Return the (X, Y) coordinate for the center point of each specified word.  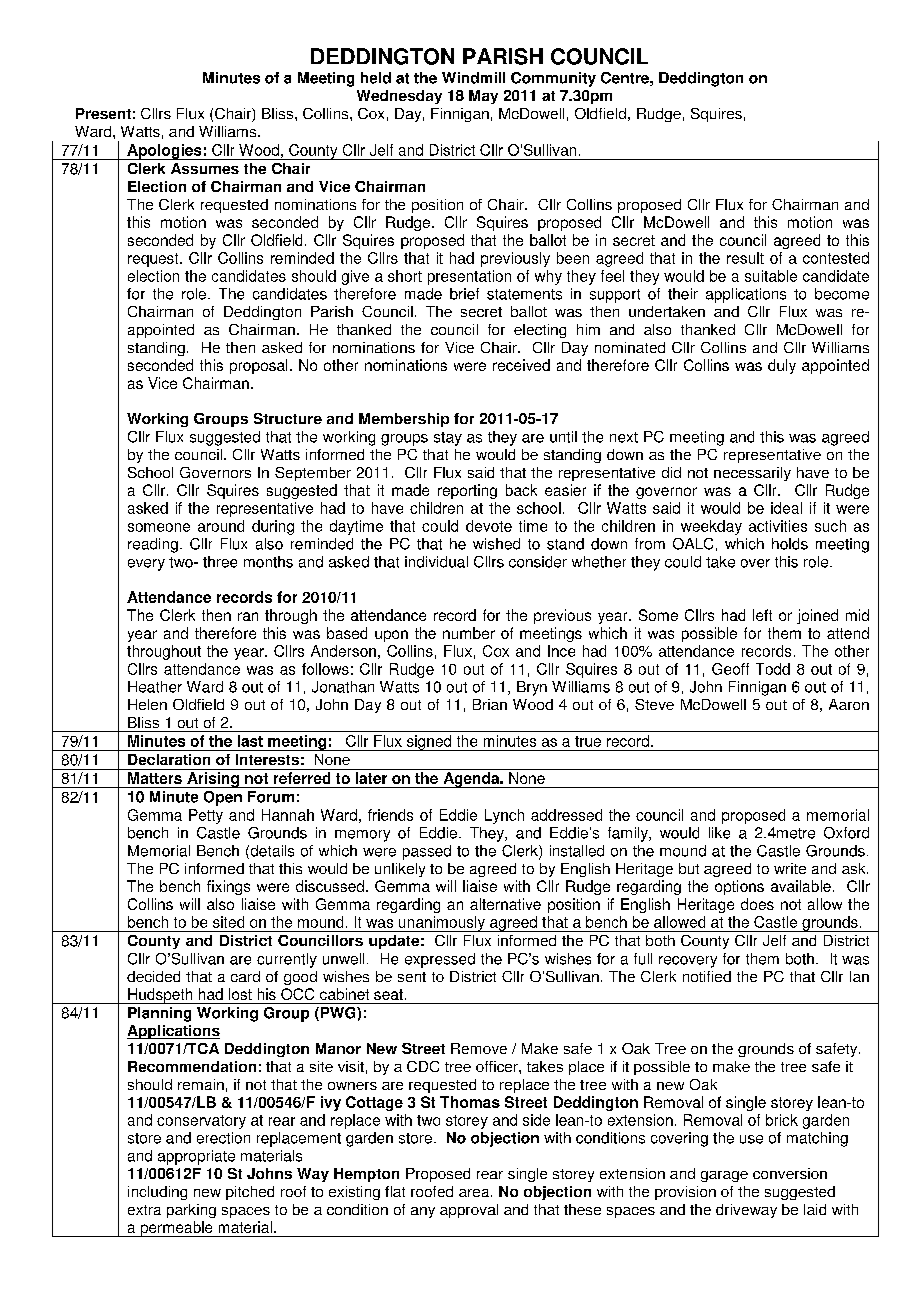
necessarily (752, 474)
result (745, 258)
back (521, 490)
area (475, 1193)
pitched (250, 1193)
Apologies (164, 152)
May (483, 97)
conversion (790, 1173)
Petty (206, 816)
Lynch (504, 816)
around (221, 526)
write (790, 868)
